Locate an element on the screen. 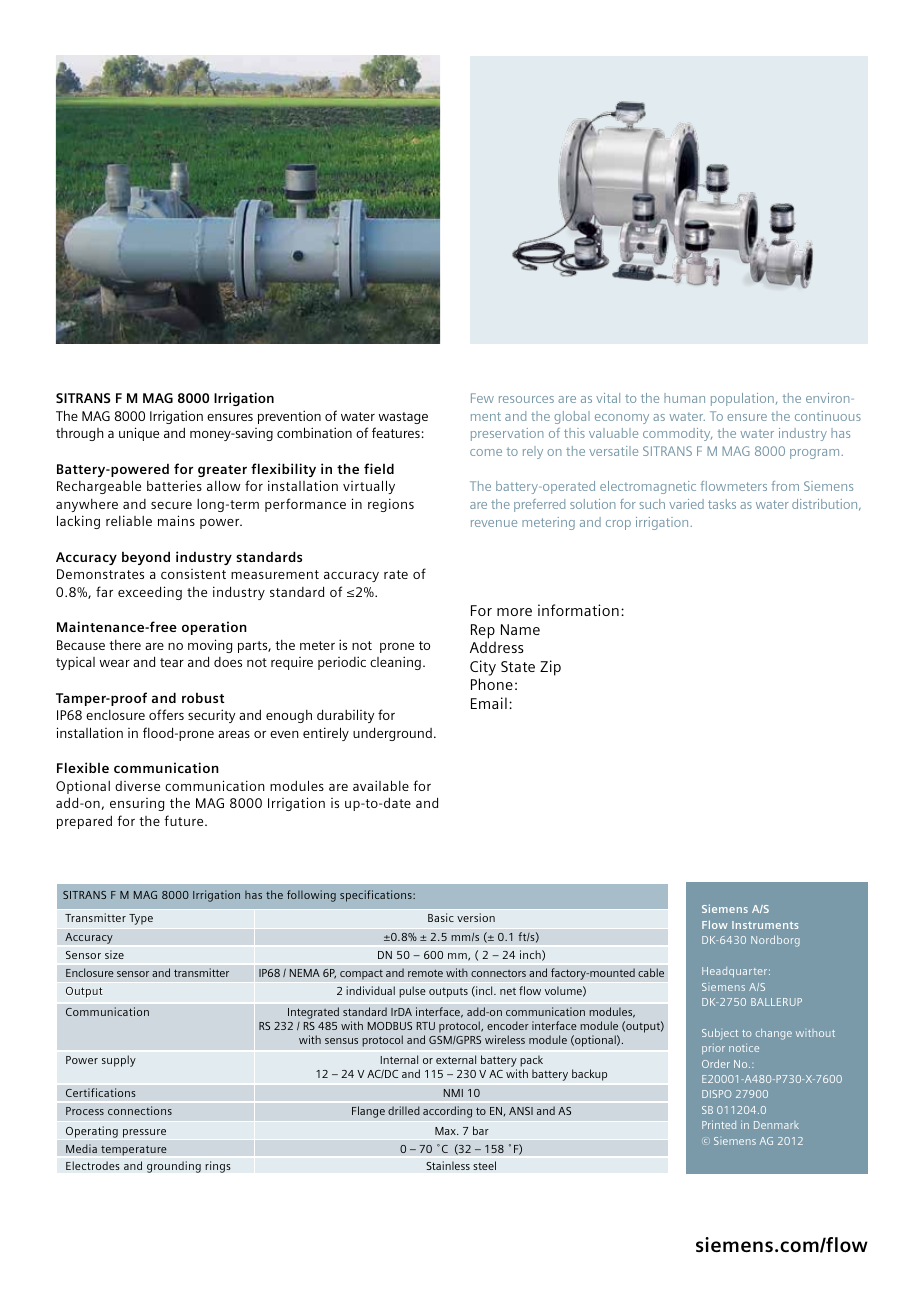 This screenshot has width=924, height=1308. wastage is located at coordinates (403, 418).
